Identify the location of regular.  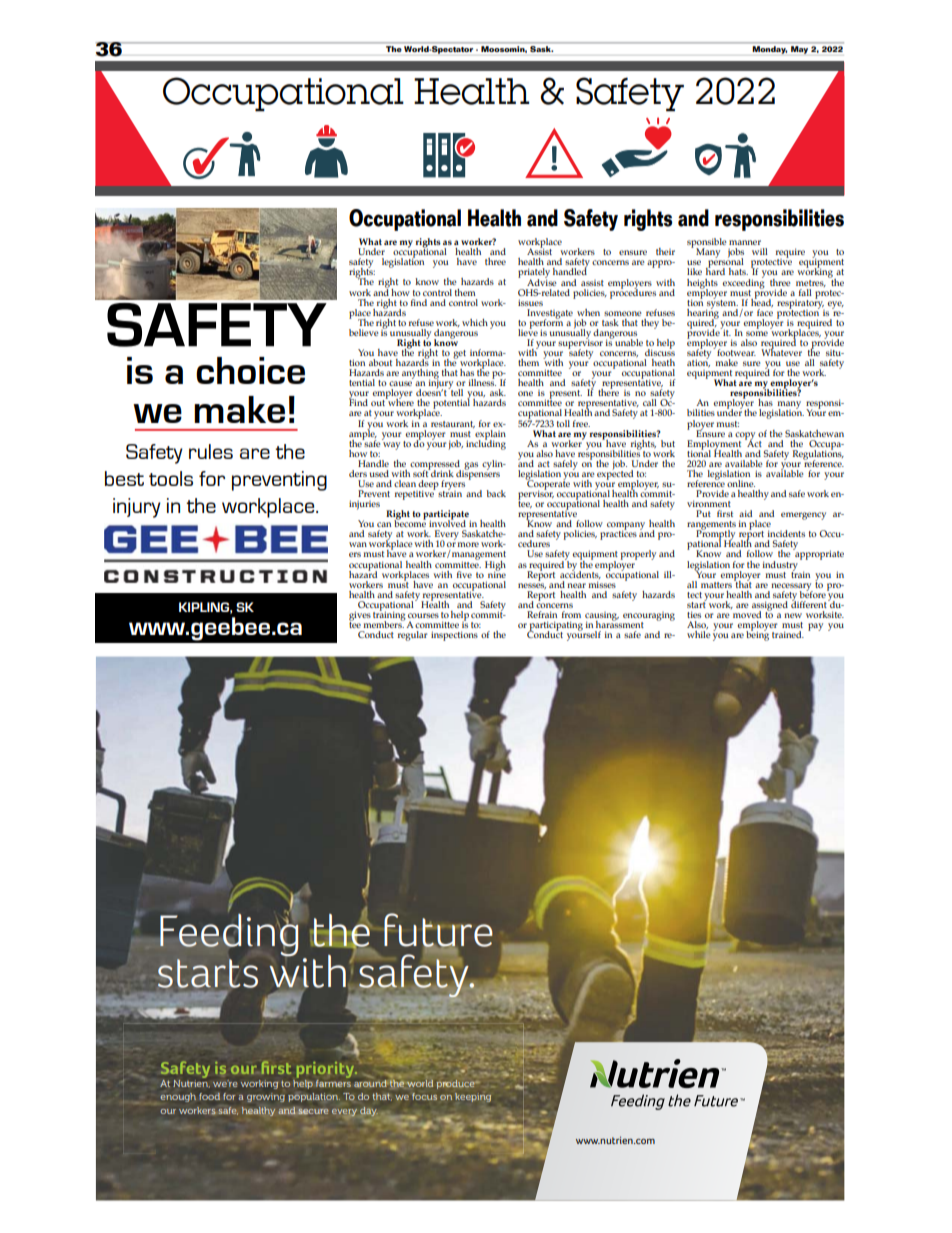
(412, 636).
